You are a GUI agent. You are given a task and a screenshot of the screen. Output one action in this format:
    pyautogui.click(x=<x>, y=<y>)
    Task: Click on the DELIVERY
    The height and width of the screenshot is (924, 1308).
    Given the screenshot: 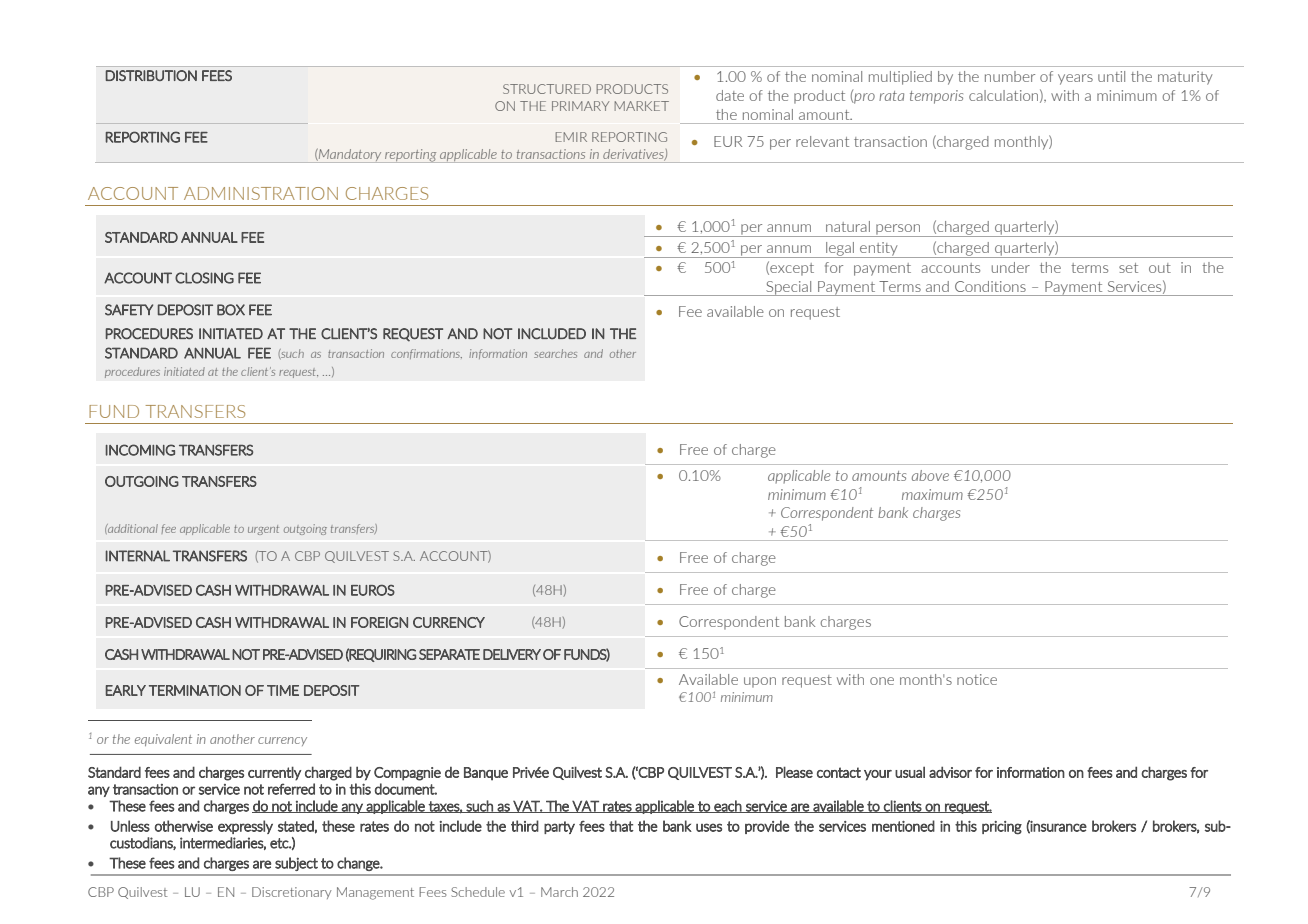 What is the action you would take?
    pyautogui.click(x=512, y=654)
